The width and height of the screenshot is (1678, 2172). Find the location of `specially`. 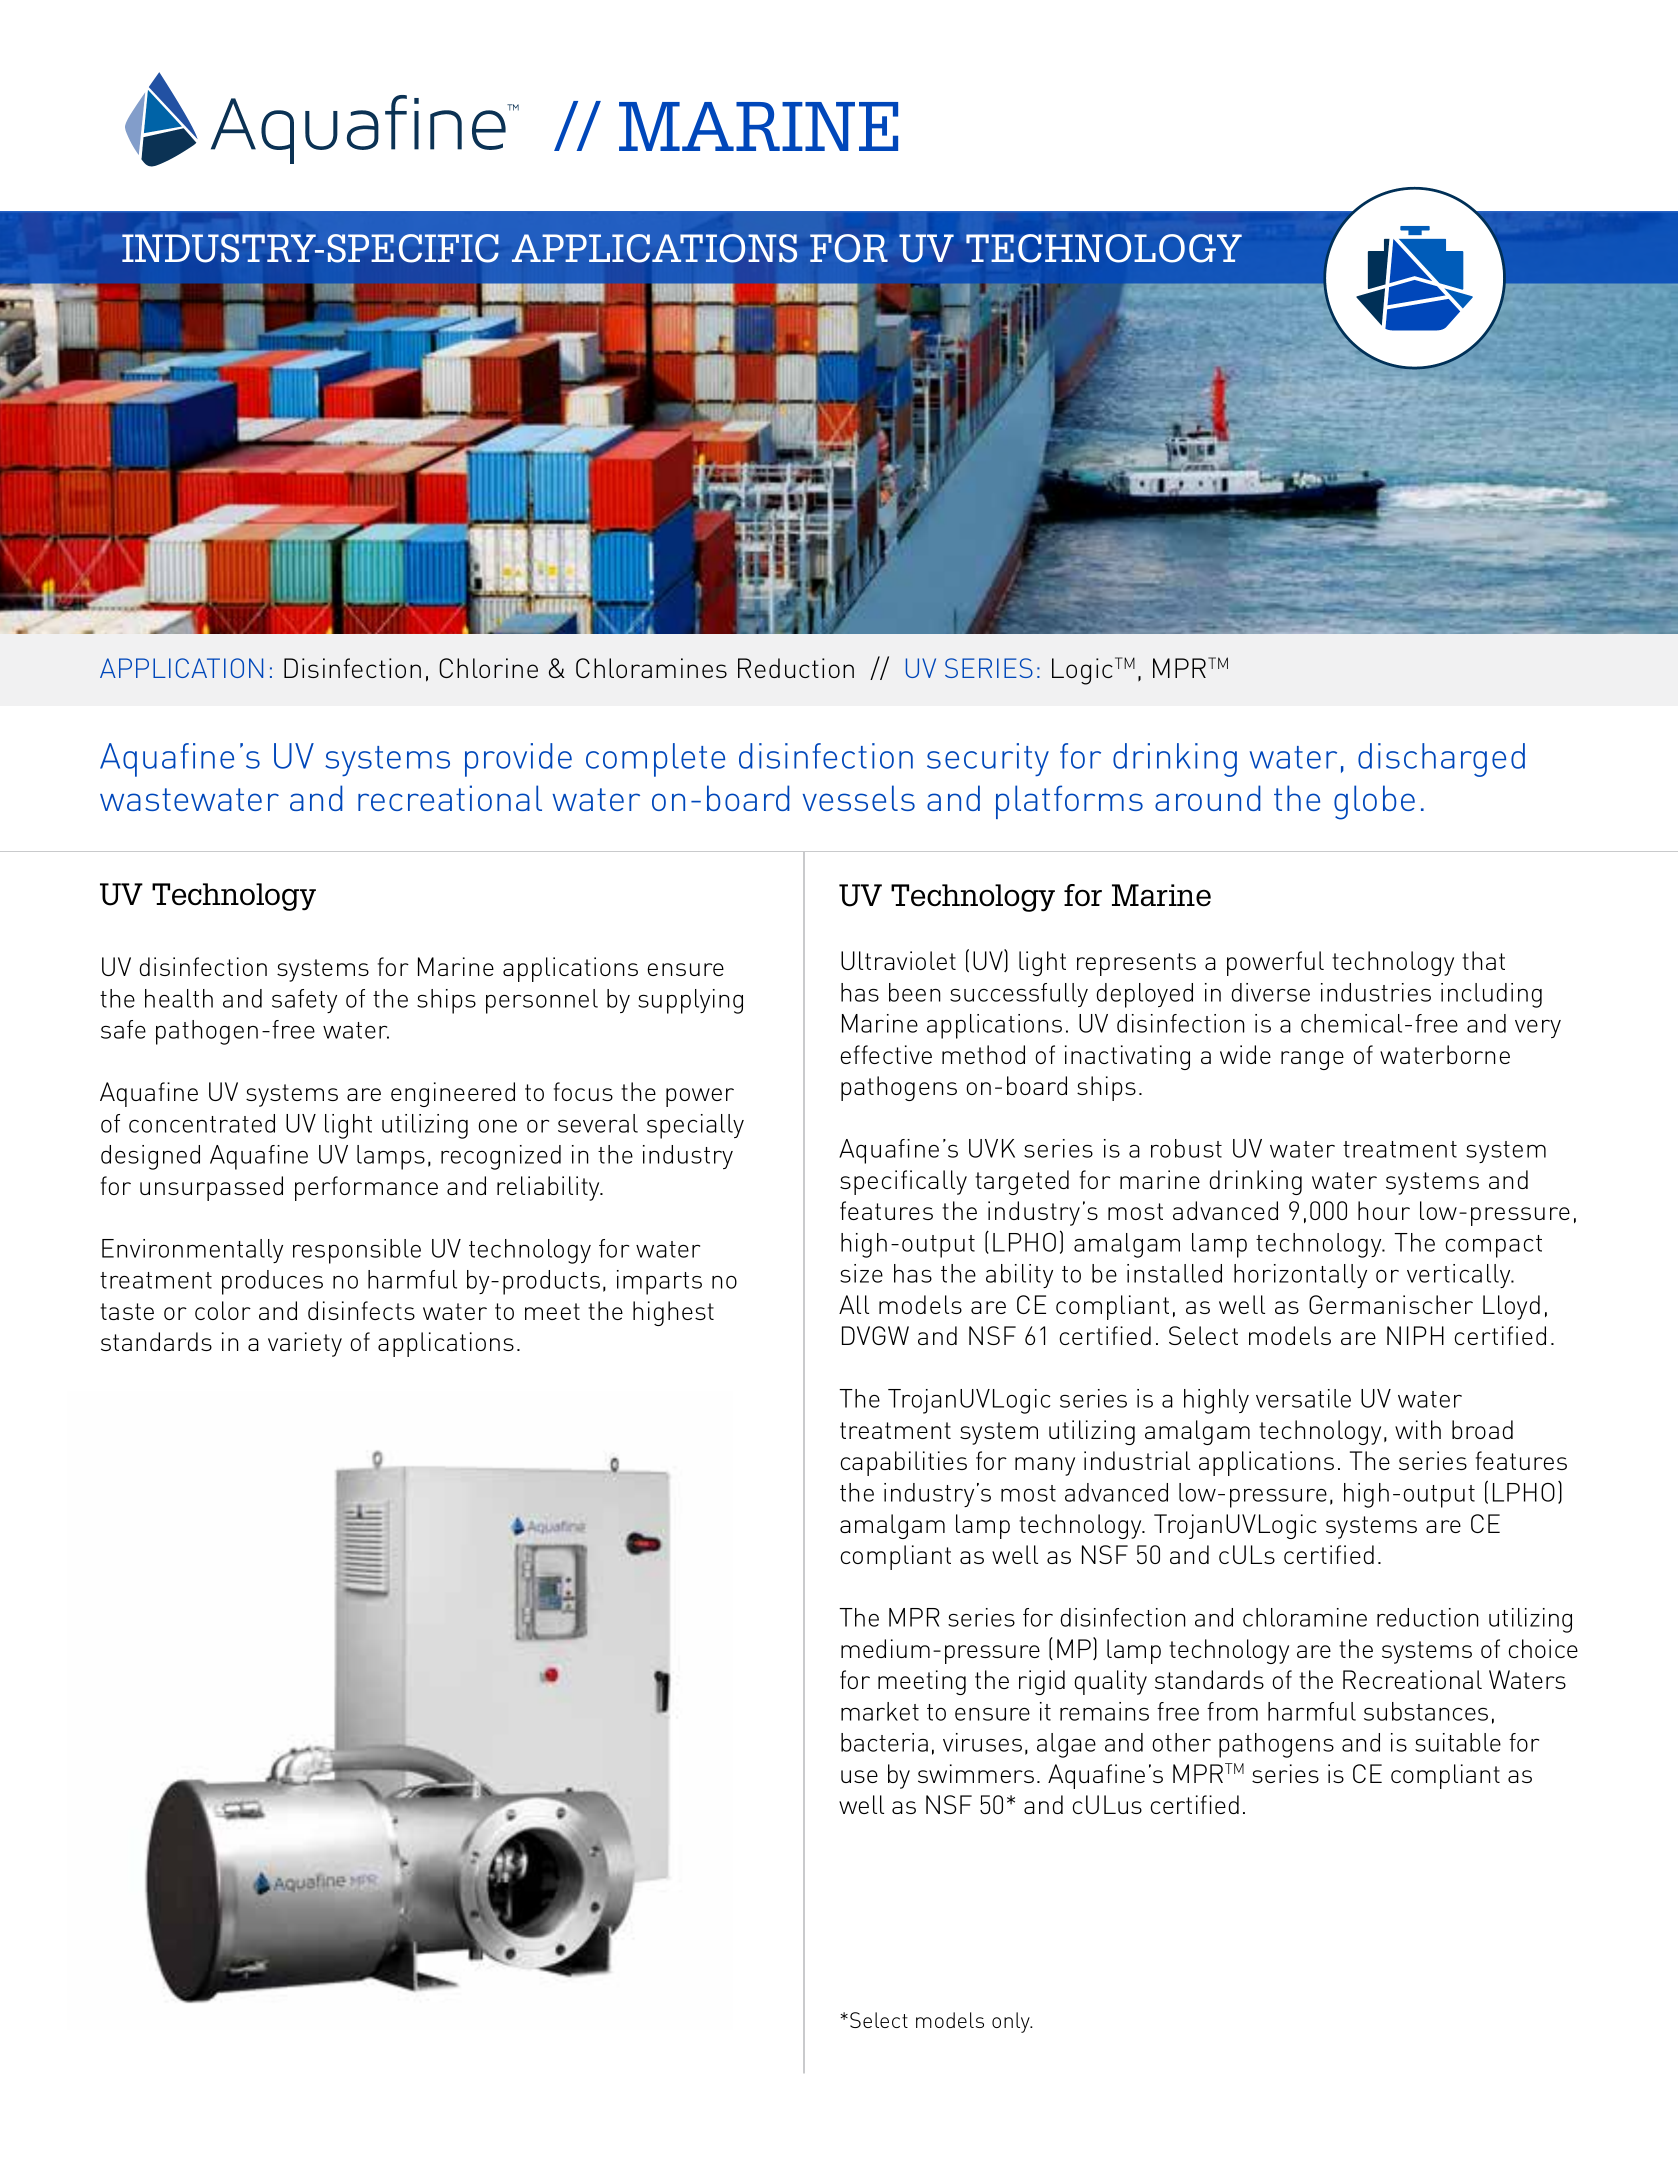

specially is located at coordinates (695, 1126).
